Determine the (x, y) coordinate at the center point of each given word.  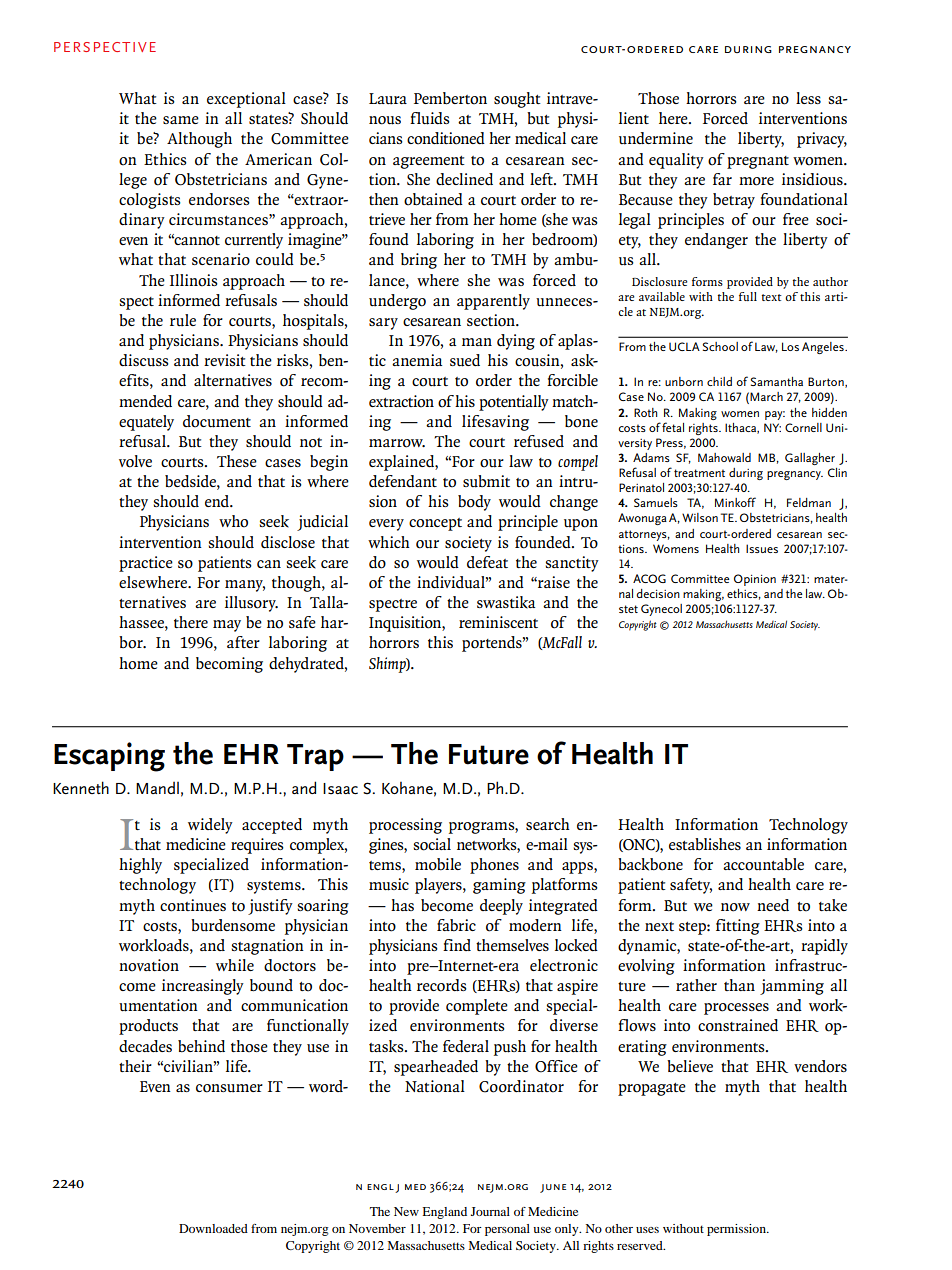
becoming (229, 665)
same (181, 120)
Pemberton (450, 98)
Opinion (755, 580)
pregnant (758, 162)
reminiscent (498, 622)
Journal (490, 1211)
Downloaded (213, 1228)
